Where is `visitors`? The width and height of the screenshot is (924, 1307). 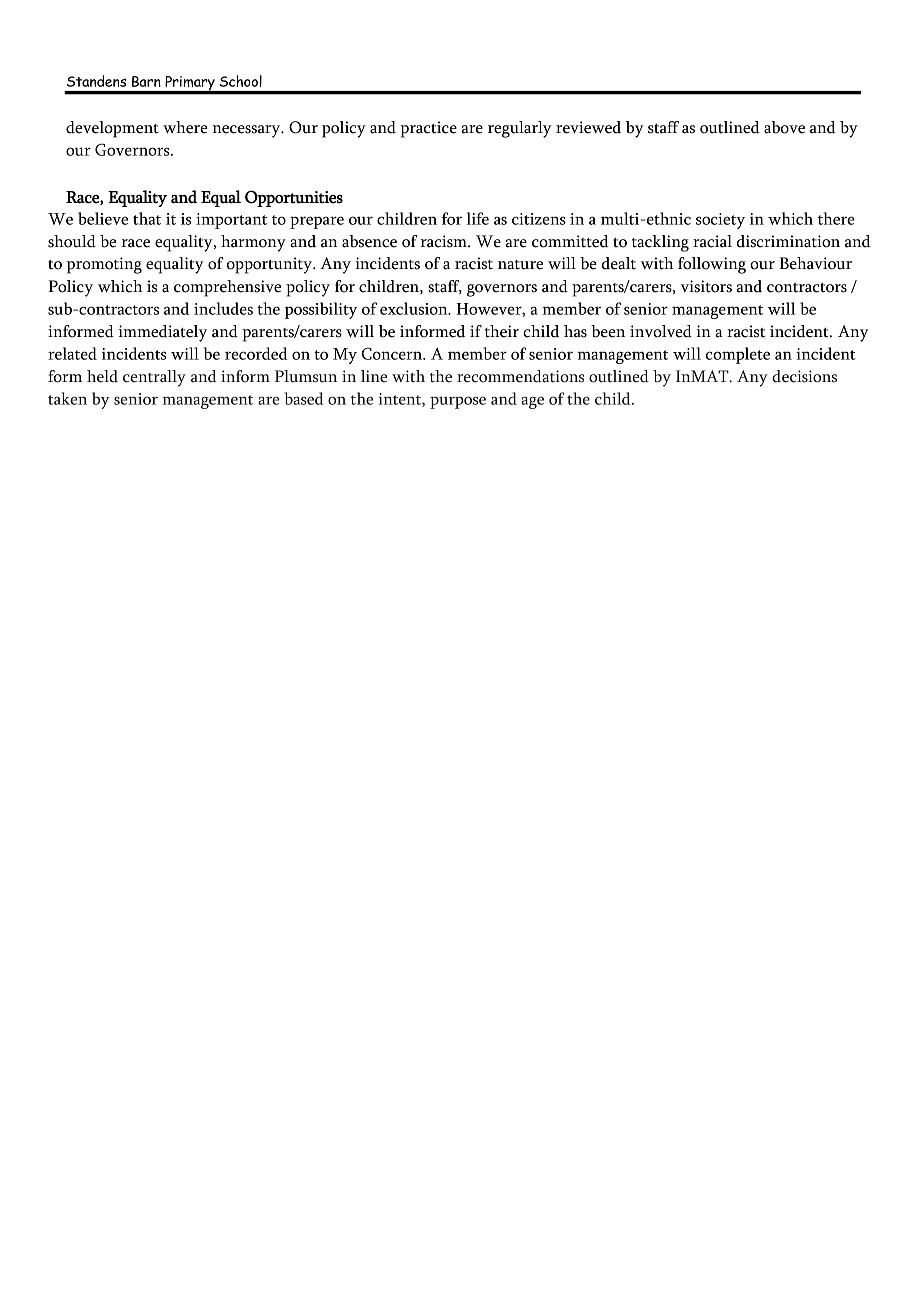
visitors is located at coordinates (706, 286).
